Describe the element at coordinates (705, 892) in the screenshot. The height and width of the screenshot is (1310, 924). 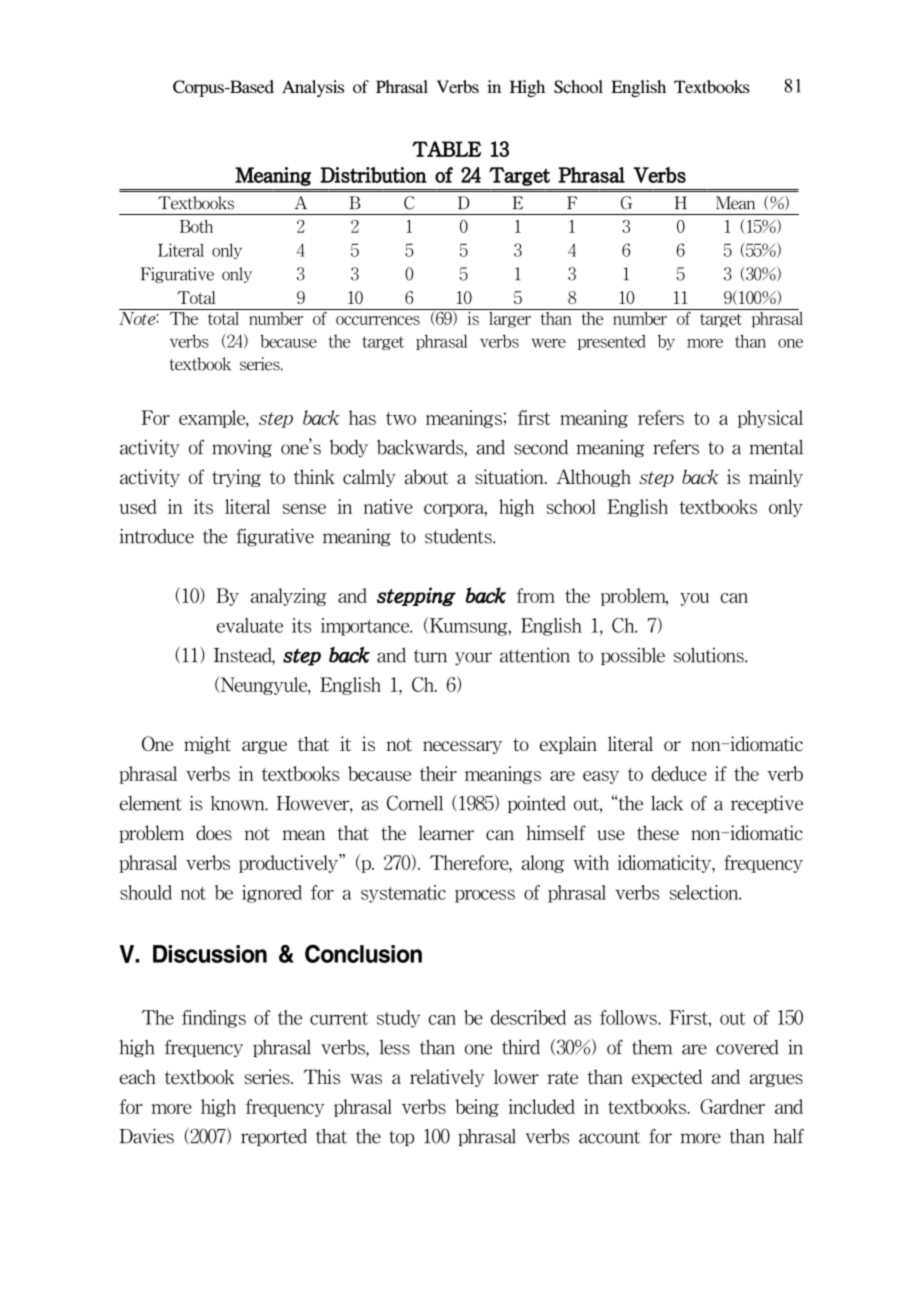
I see `selection` at that location.
